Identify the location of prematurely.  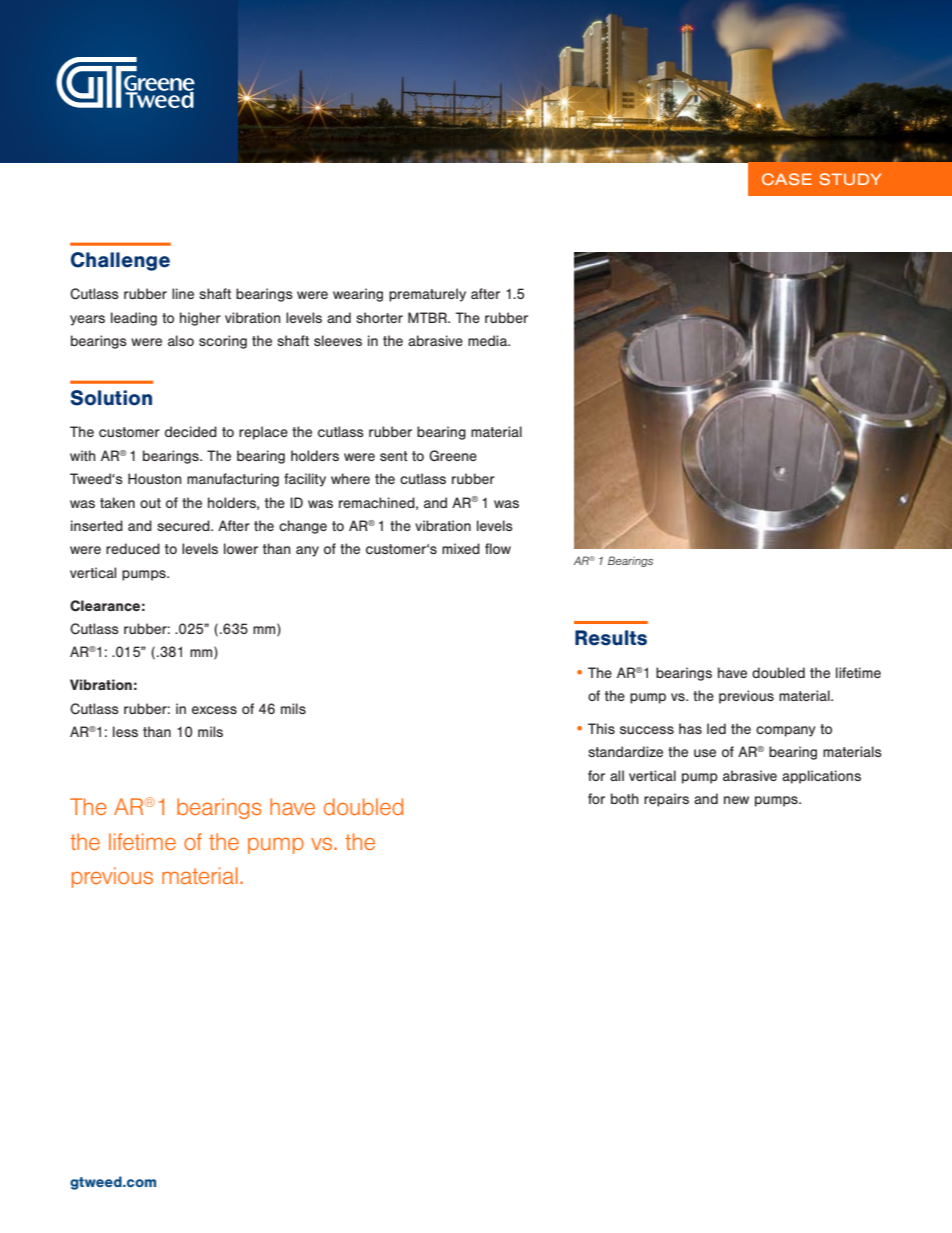
(427, 295).
